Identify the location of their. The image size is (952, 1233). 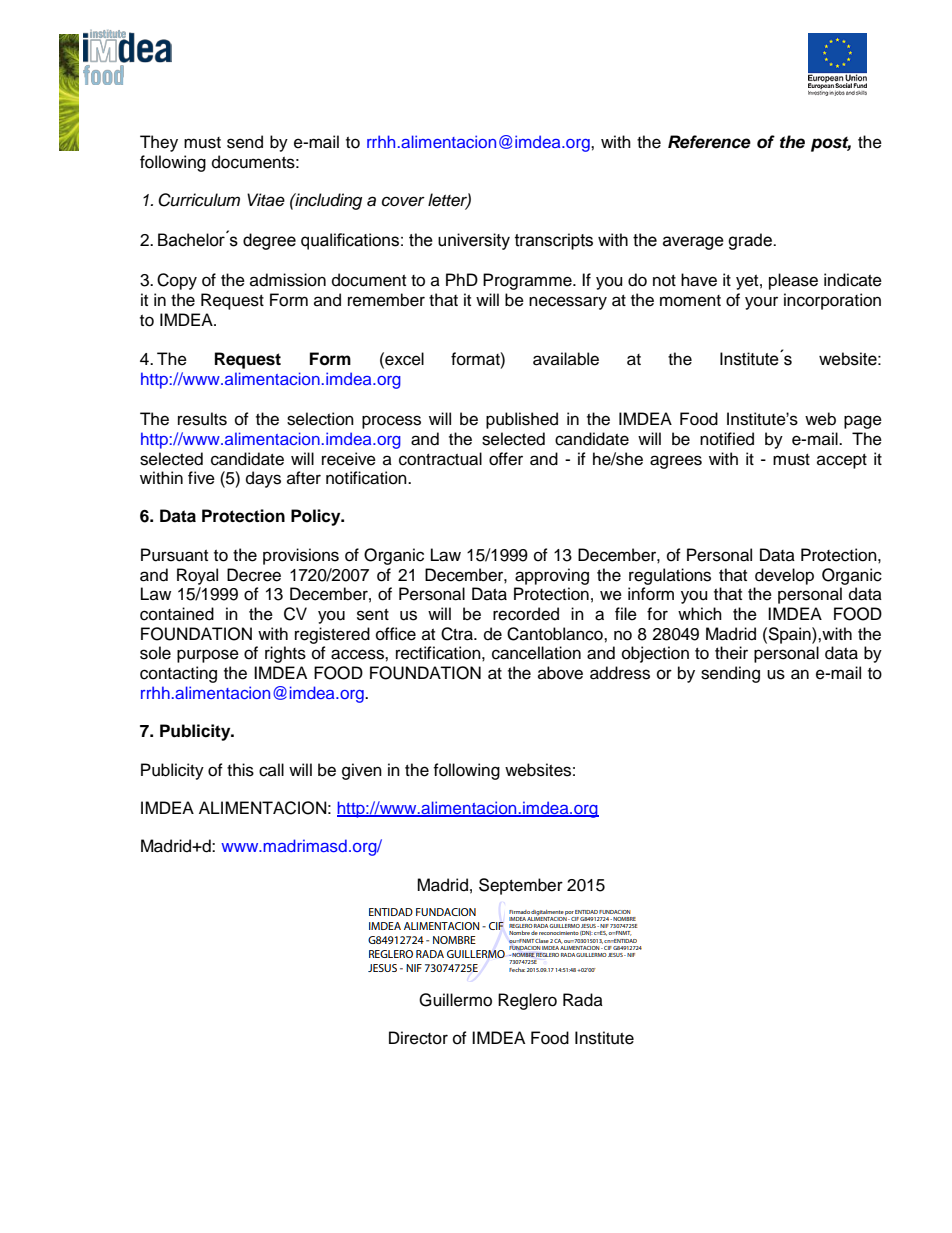
(731, 653).
